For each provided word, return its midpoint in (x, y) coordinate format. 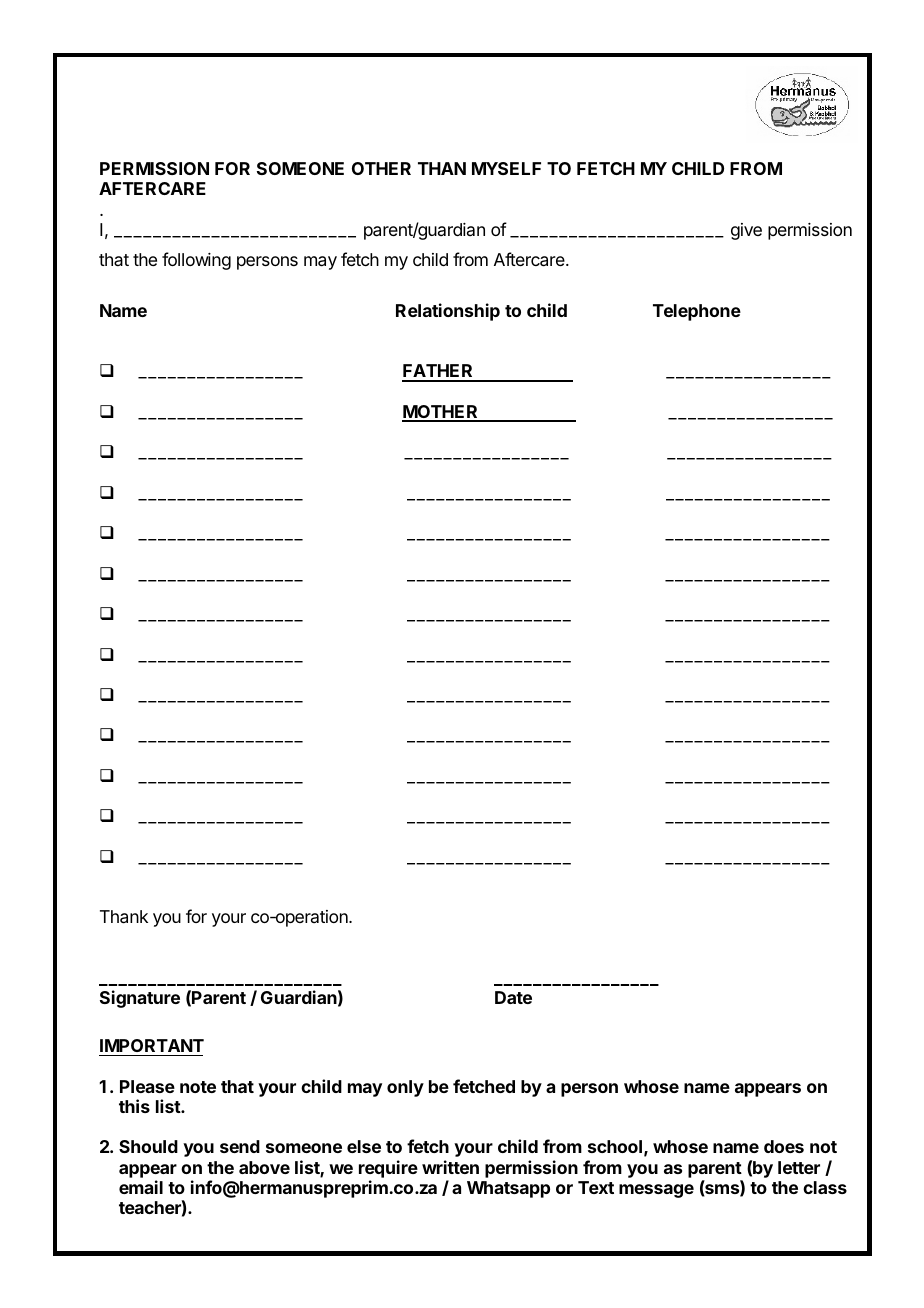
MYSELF (506, 168)
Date (513, 997)
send (240, 1146)
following (196, 261)
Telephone (697, 312)
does (784, 1146)
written (450, 1167)
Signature (140, 999)
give (746, 231)
